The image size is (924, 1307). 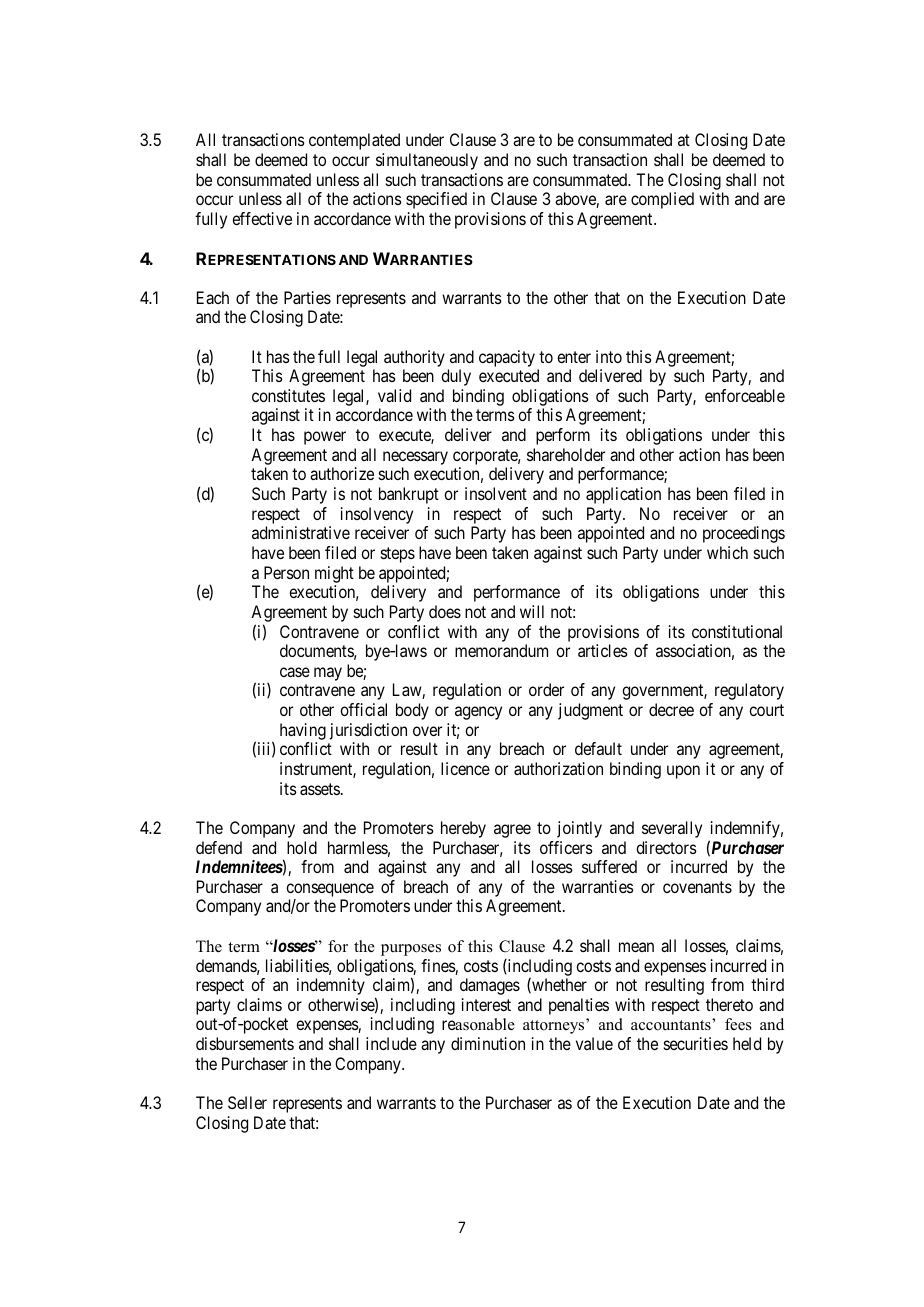 I want to click on constitutional, so click(x=737, y=631).
